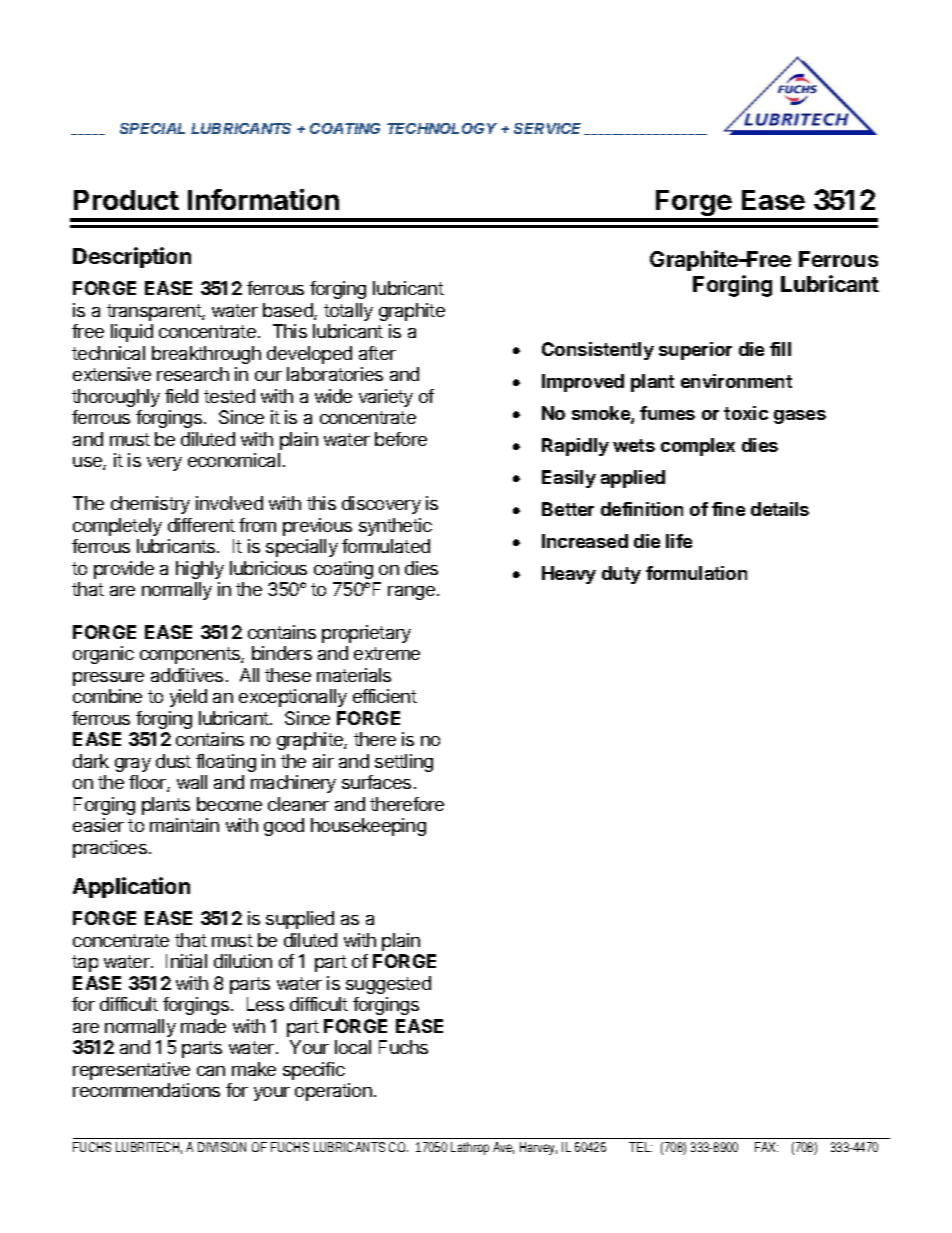 This page has height=1233, width=952. I want to click on extreme, so click(387, 653).
